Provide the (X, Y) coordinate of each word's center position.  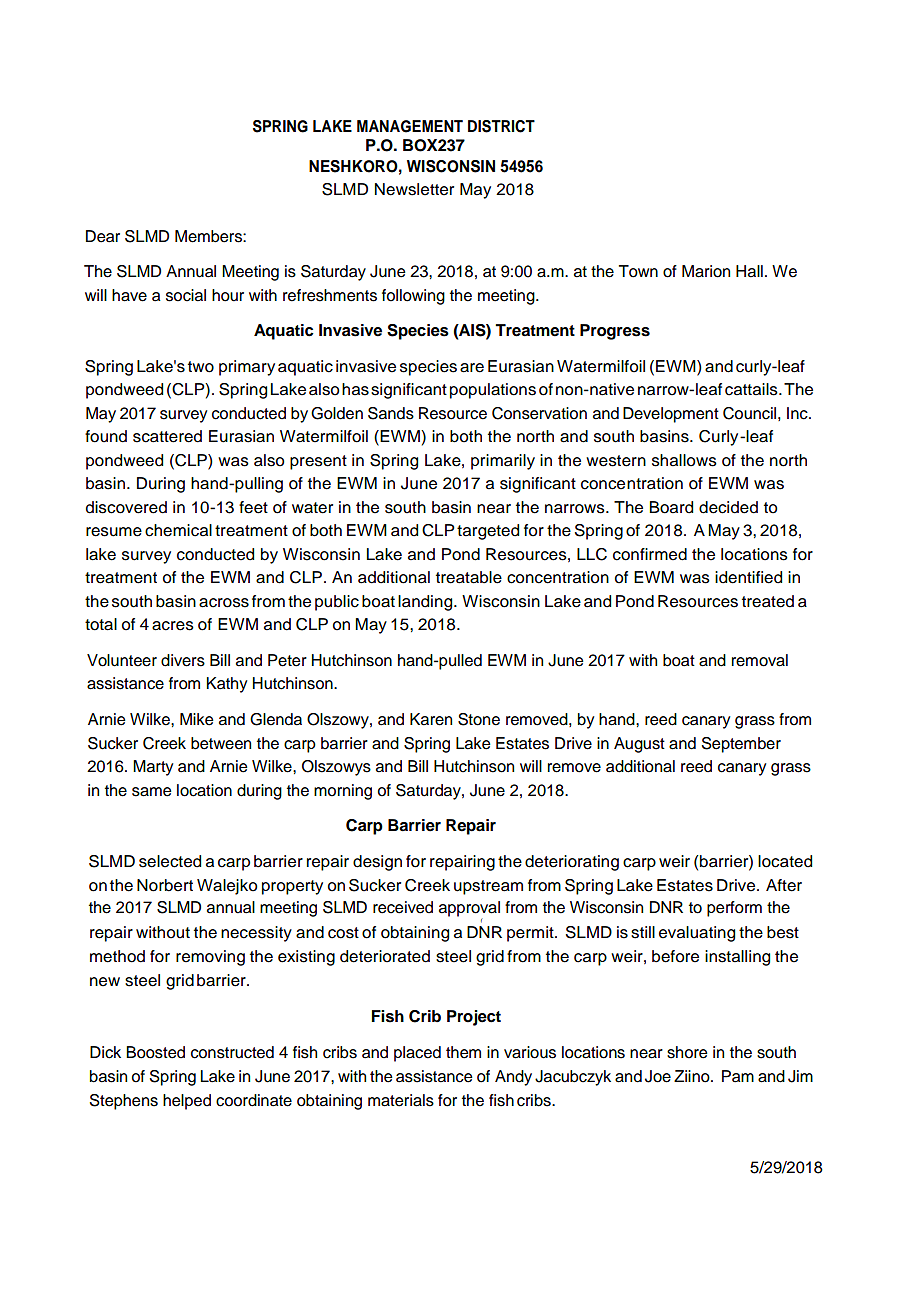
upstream (488, 887)
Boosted (155, 1052)
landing (426, 603)
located (785, 861)
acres (173, 626)
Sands (391, 413)
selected (170, 861)
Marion (706, 271)
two (201, 367)
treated (768, 601)
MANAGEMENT (410, 126)
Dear (103, 236)
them (463, 1052)
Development (671, 415)
